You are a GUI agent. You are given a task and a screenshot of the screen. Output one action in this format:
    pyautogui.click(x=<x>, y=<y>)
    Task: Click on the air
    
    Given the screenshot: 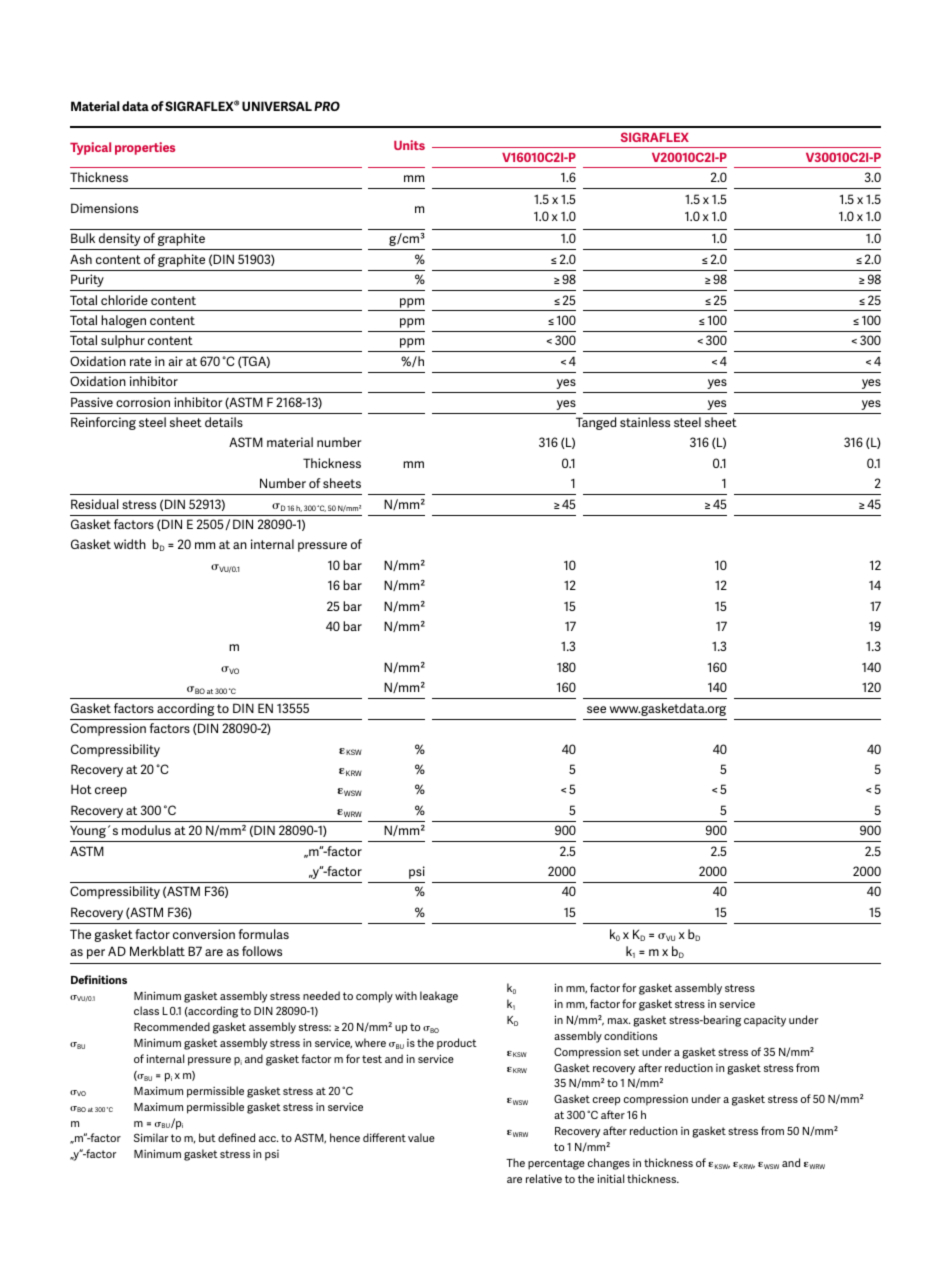 What is the action you would take?
    pyautogui.click(x=175, y=361)
